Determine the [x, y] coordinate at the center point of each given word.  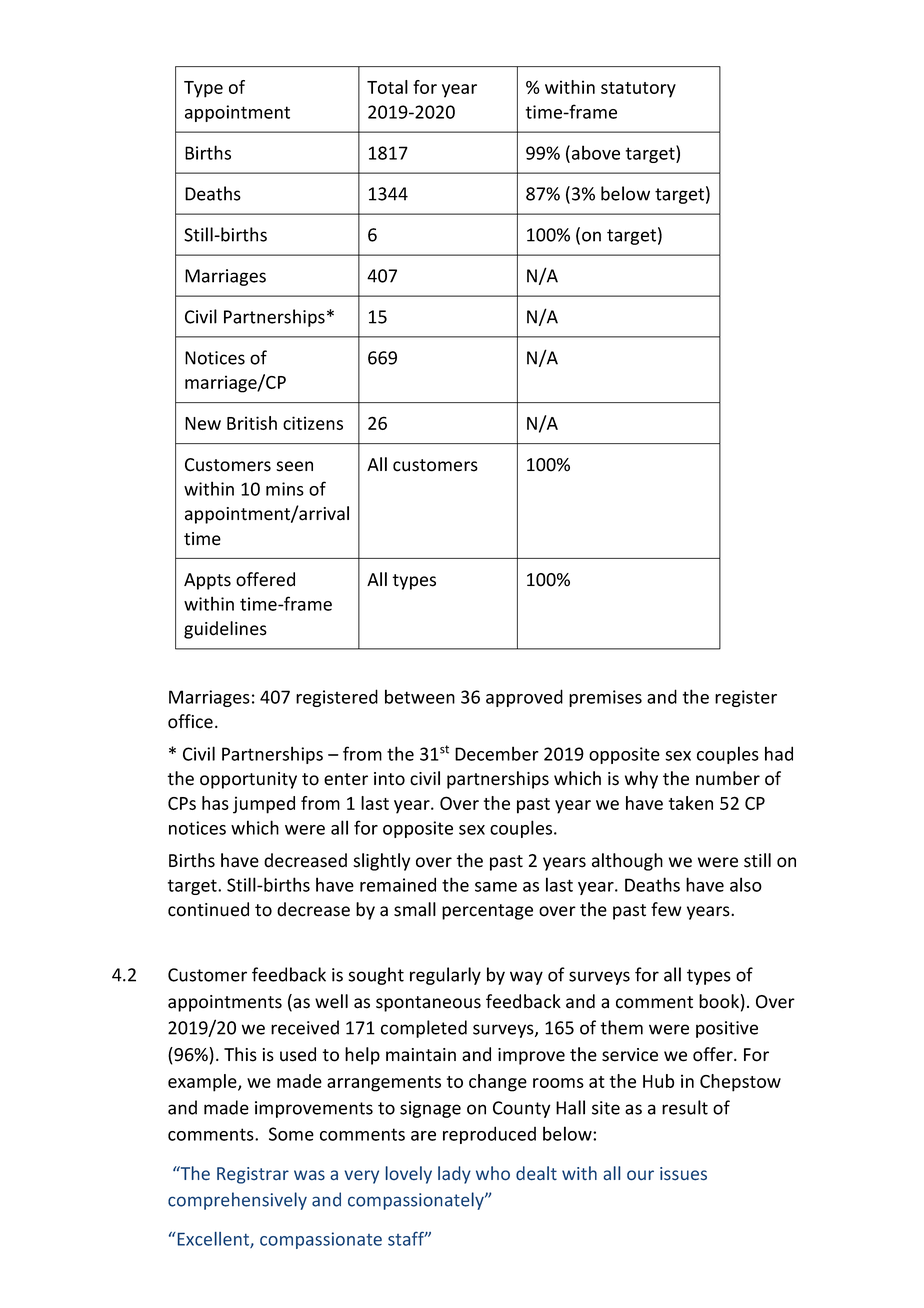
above [596, 152]
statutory [638, 90]
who [493, 1173]
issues [683, 1174]
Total [387, 87]
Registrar [253, 1175]
